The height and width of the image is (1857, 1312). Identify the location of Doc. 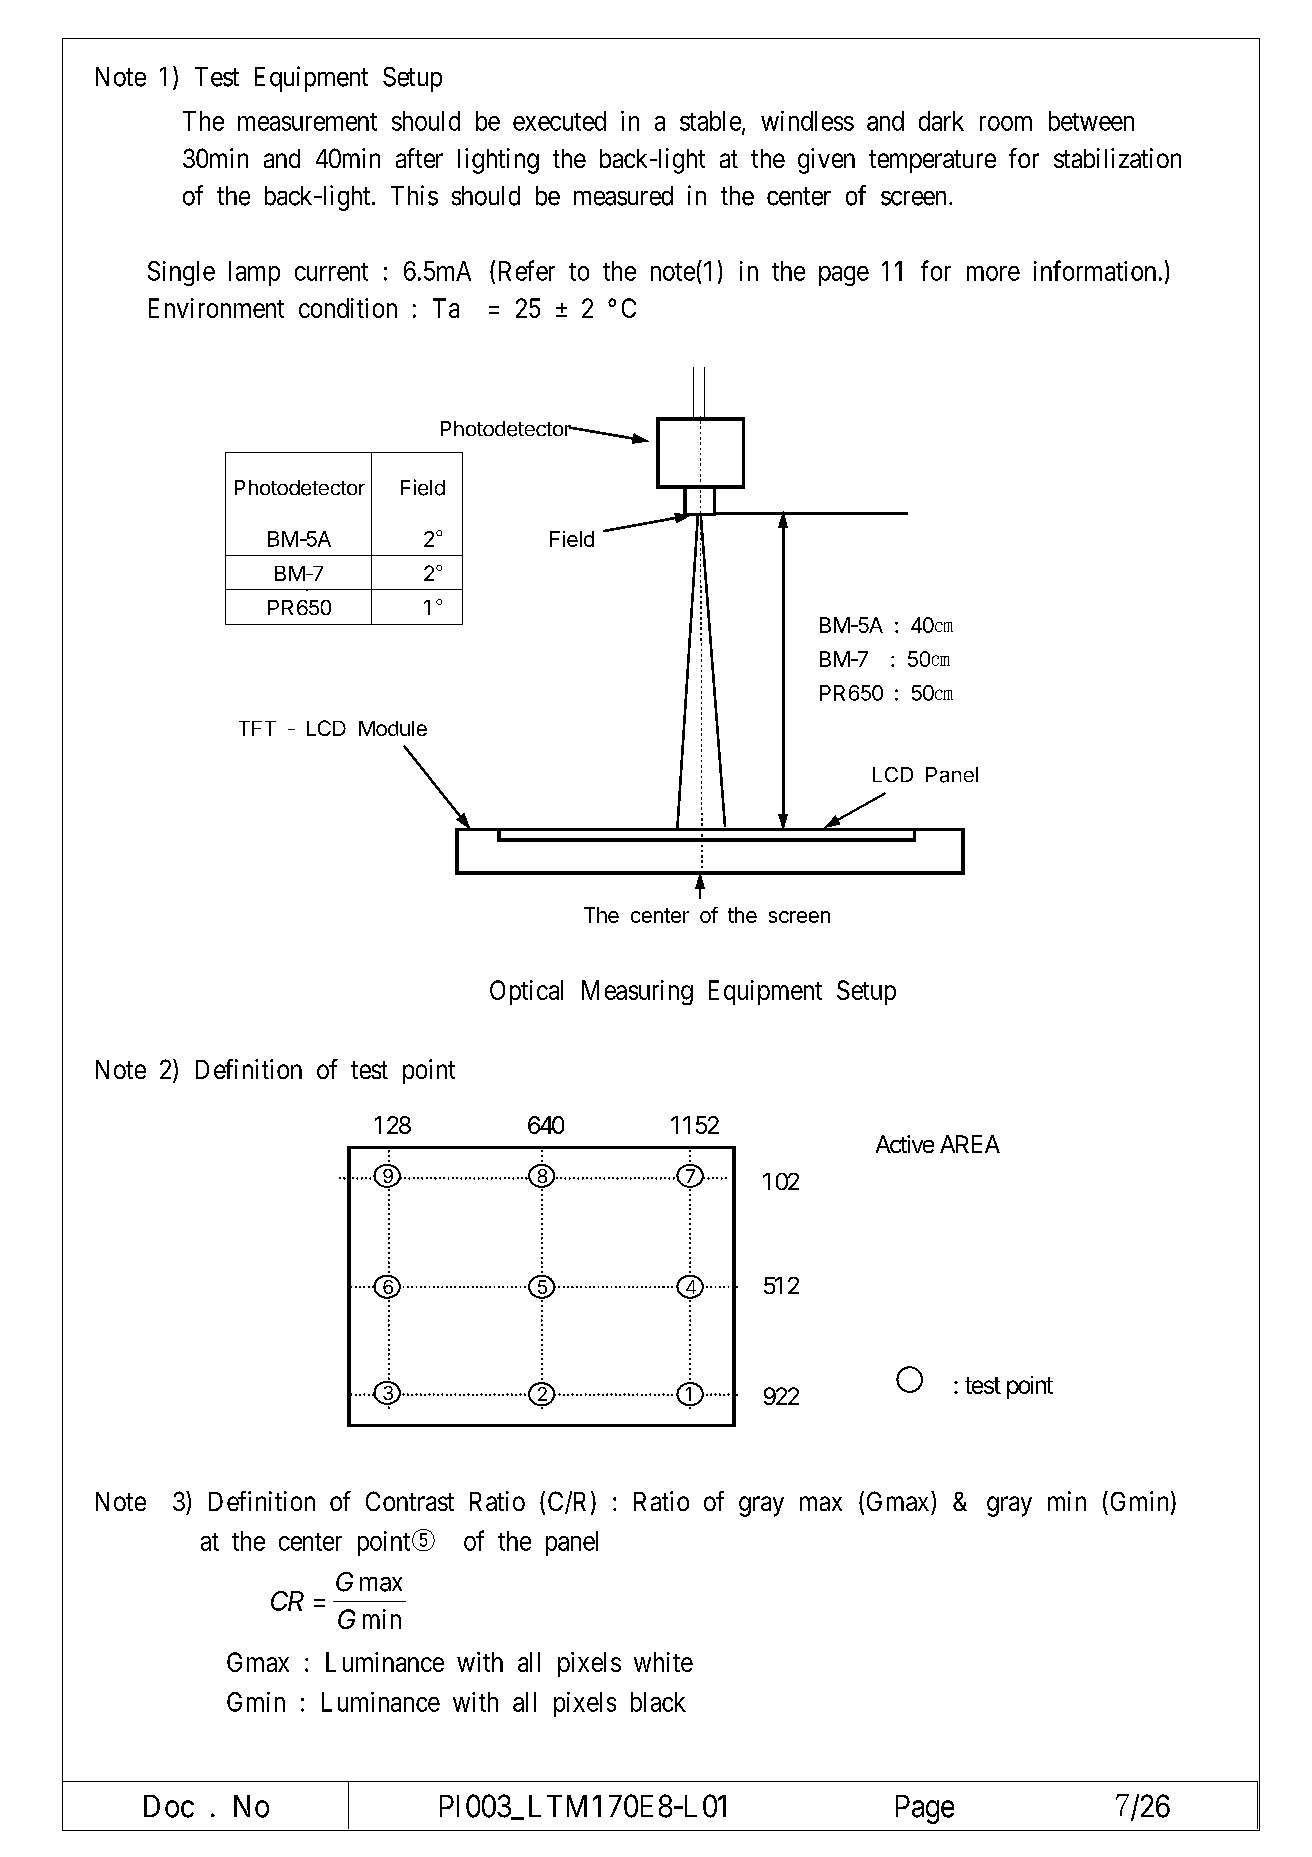
(169, 1806).
